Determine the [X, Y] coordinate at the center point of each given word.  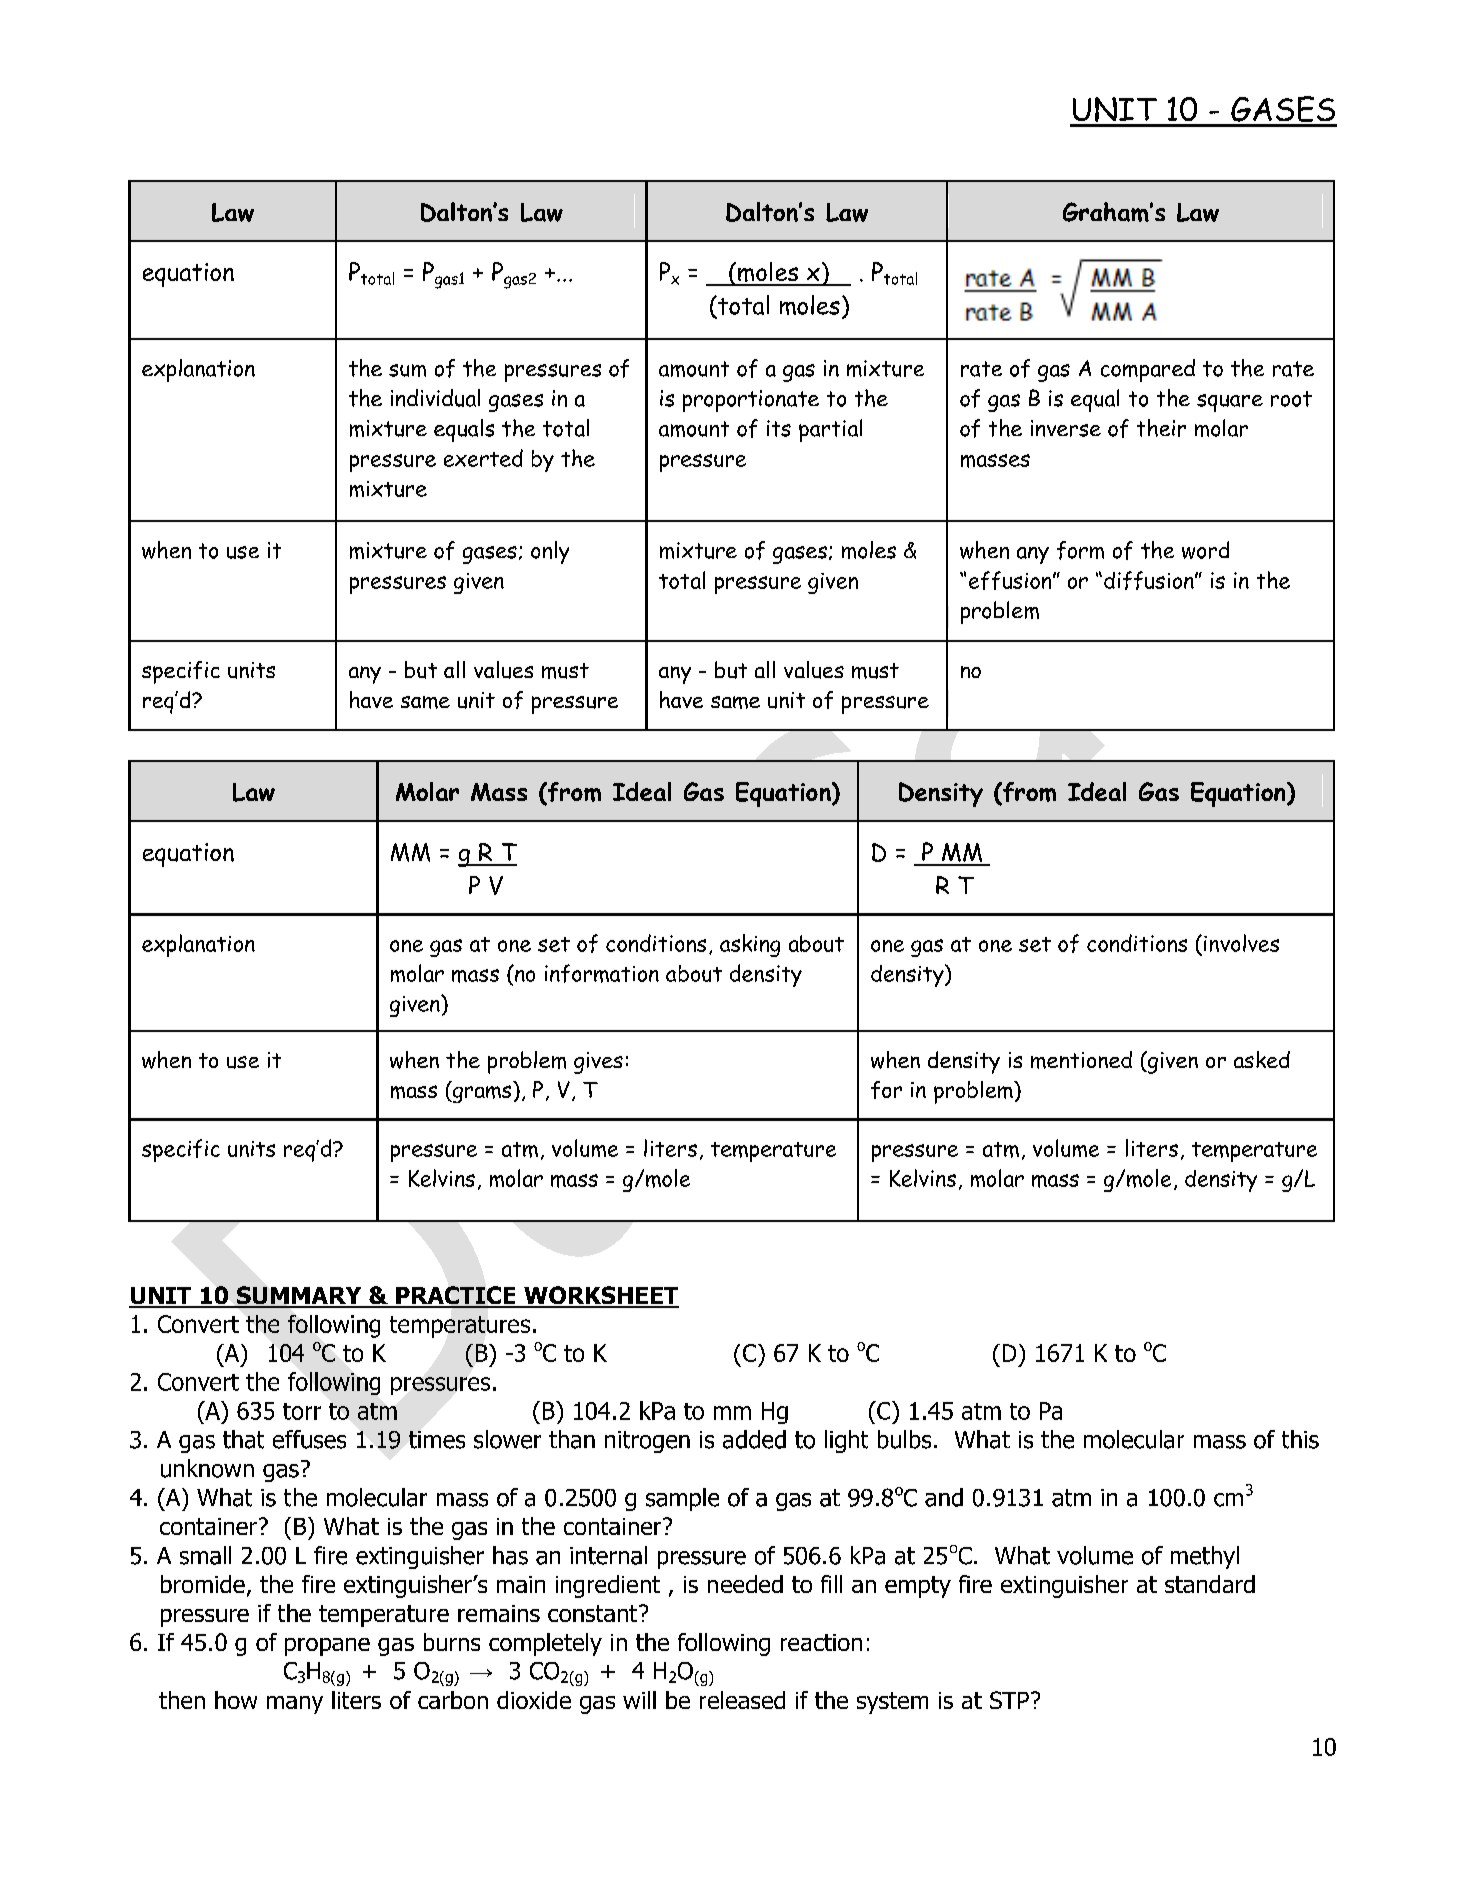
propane [327, 1647]
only [550, 552]
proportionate [751, 401]
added [754, 1439]
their [1161, 428]
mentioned [1081, 1060]
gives [598, 1063]
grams [480, 1094]
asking [750, 945]
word [1205, 550]
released [742, 1700]
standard [1210, 1584]
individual [435, 398]
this [1300, 1439]
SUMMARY [299, 1296]
